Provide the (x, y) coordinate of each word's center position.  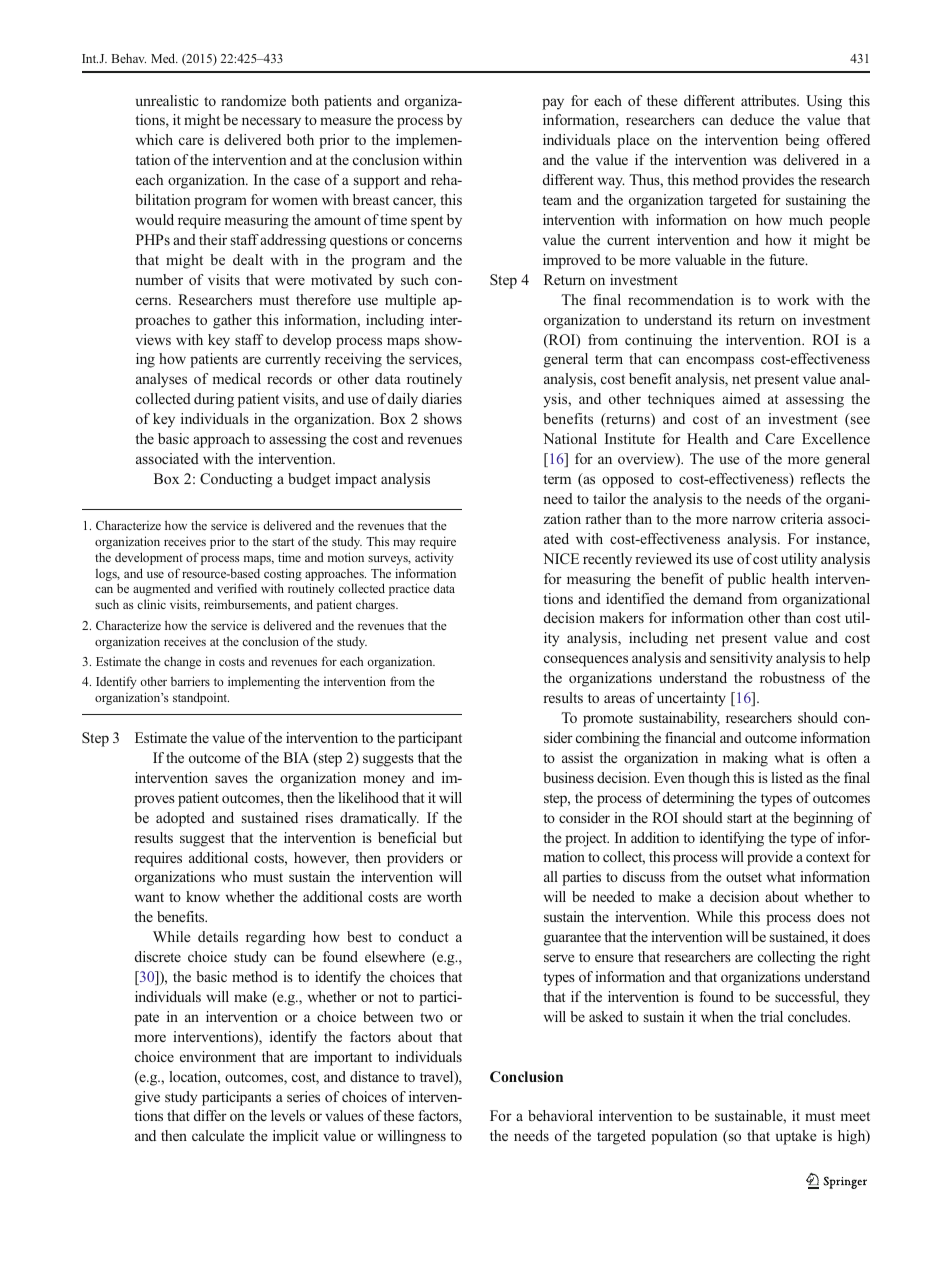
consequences (586, 661)
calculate (218, 1135)
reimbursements (246, 605)
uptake (796, 1137)
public (747, 580)
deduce (752, 119)
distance (374, 1076)
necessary (271, 123)
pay (553, 104)
